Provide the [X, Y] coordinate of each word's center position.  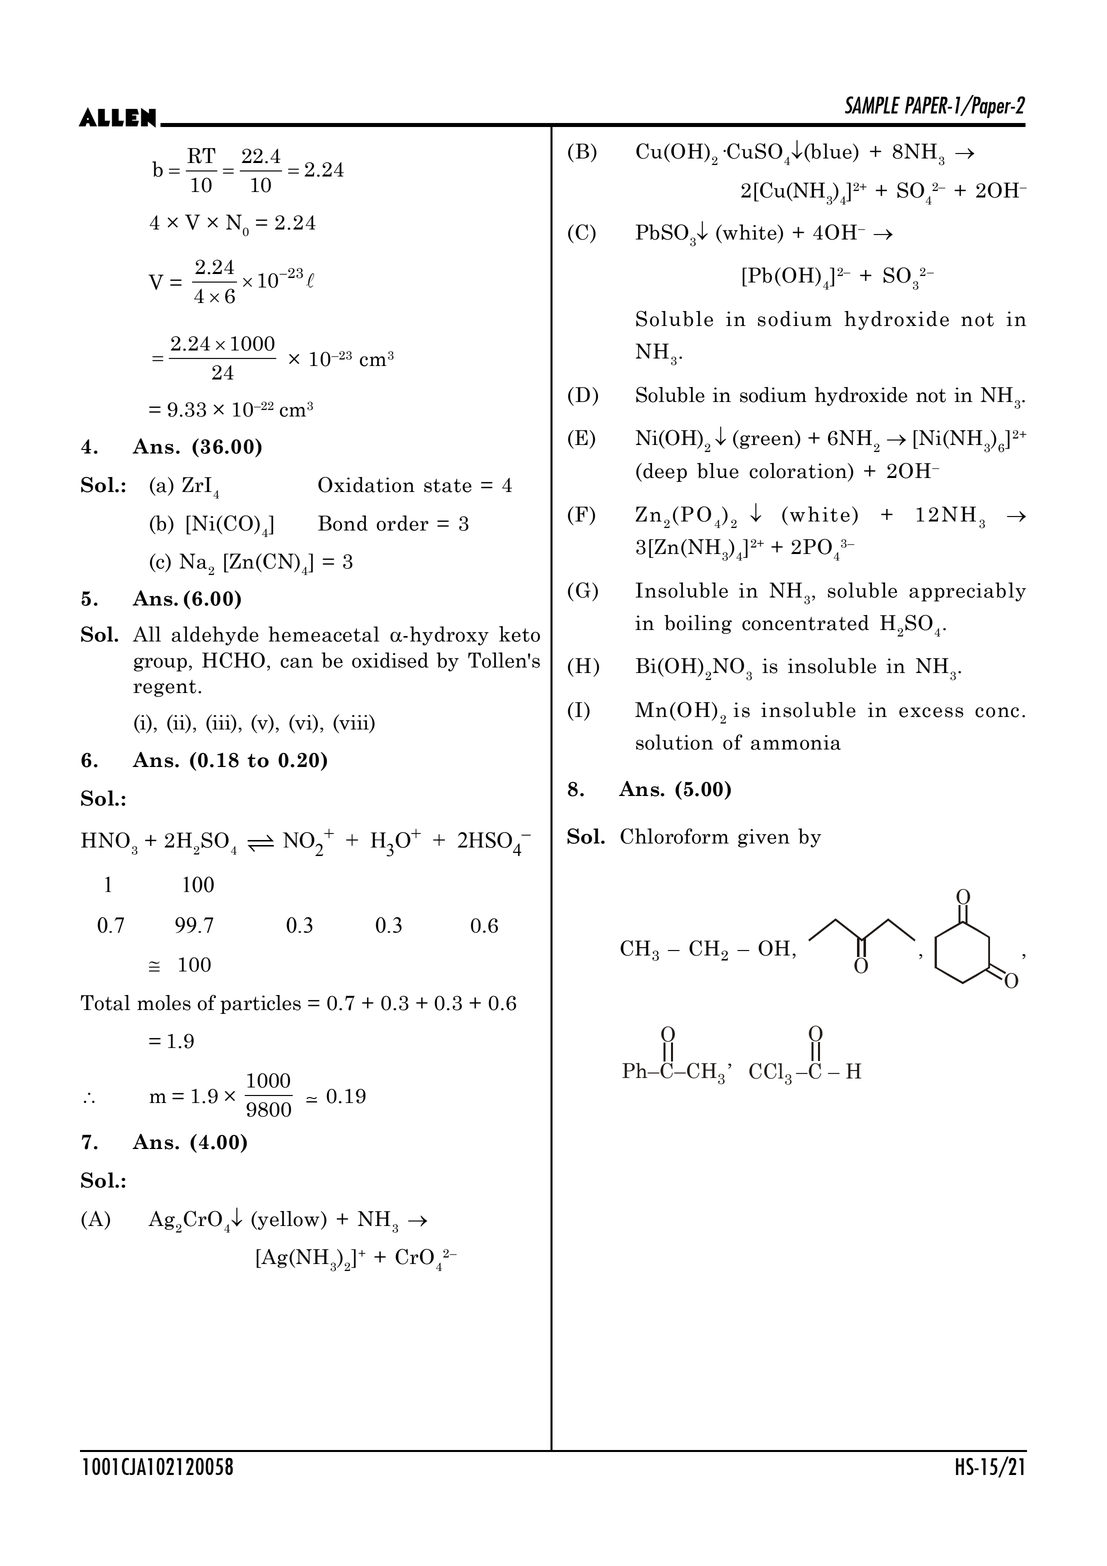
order [403, 523]
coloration [799, 472]
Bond [343, 523]
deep [664, 472]
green [767, 442]
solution [674, 742]
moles [164, 1003]
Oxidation [366, 485]
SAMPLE [872, 105]
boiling [698, 624]
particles [260, 1004]
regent [166, 688]
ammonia [796, 742]
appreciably [967, 592]
